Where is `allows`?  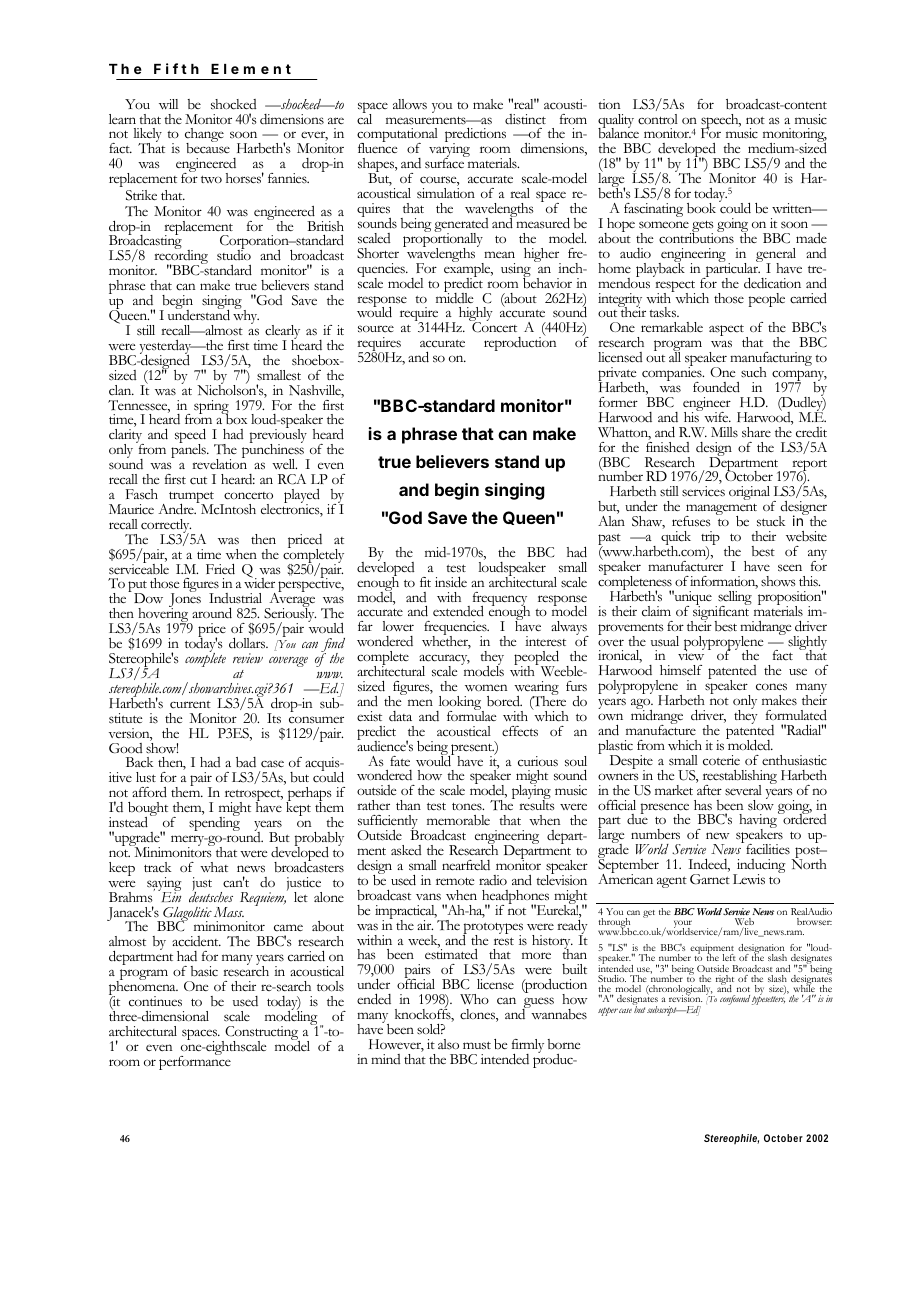
allows is located at coordinates (410, 104).
